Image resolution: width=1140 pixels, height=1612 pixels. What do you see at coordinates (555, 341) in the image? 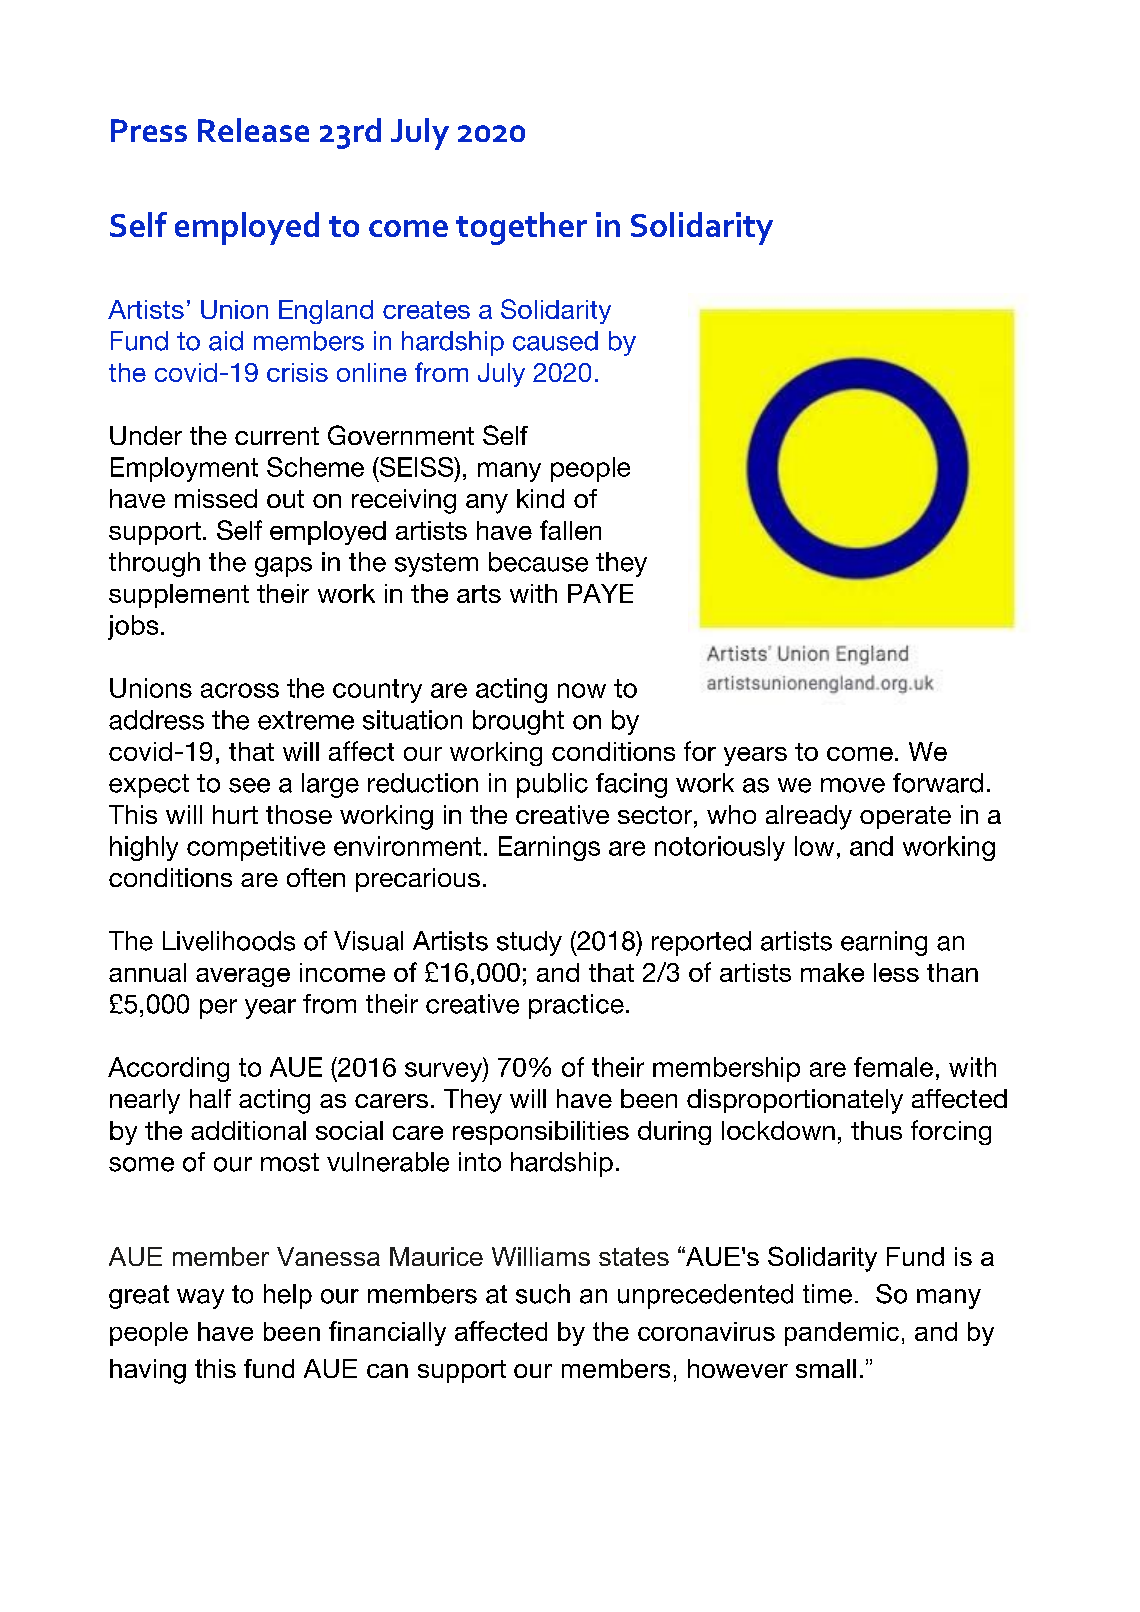
I see `caused` at bounding box center [555, 341].
